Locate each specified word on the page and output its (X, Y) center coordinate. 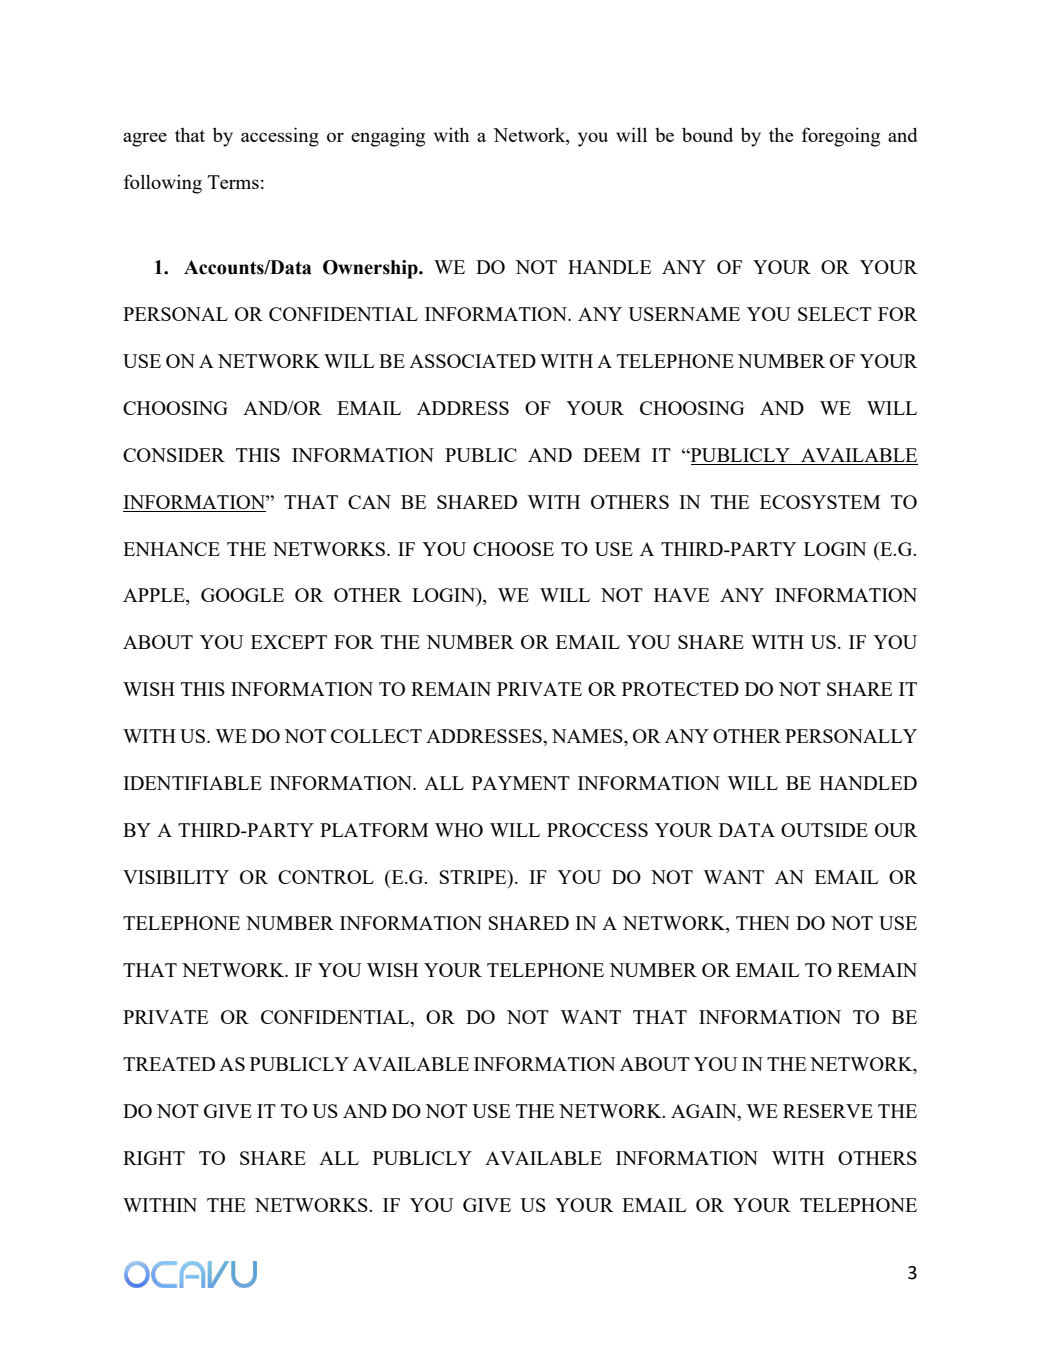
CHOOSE (513, 549)
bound (707, 134)
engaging (388, 137)
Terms (233, 182)
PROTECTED (680, 689)
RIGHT (154, 1158)
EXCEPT (289, 642)
